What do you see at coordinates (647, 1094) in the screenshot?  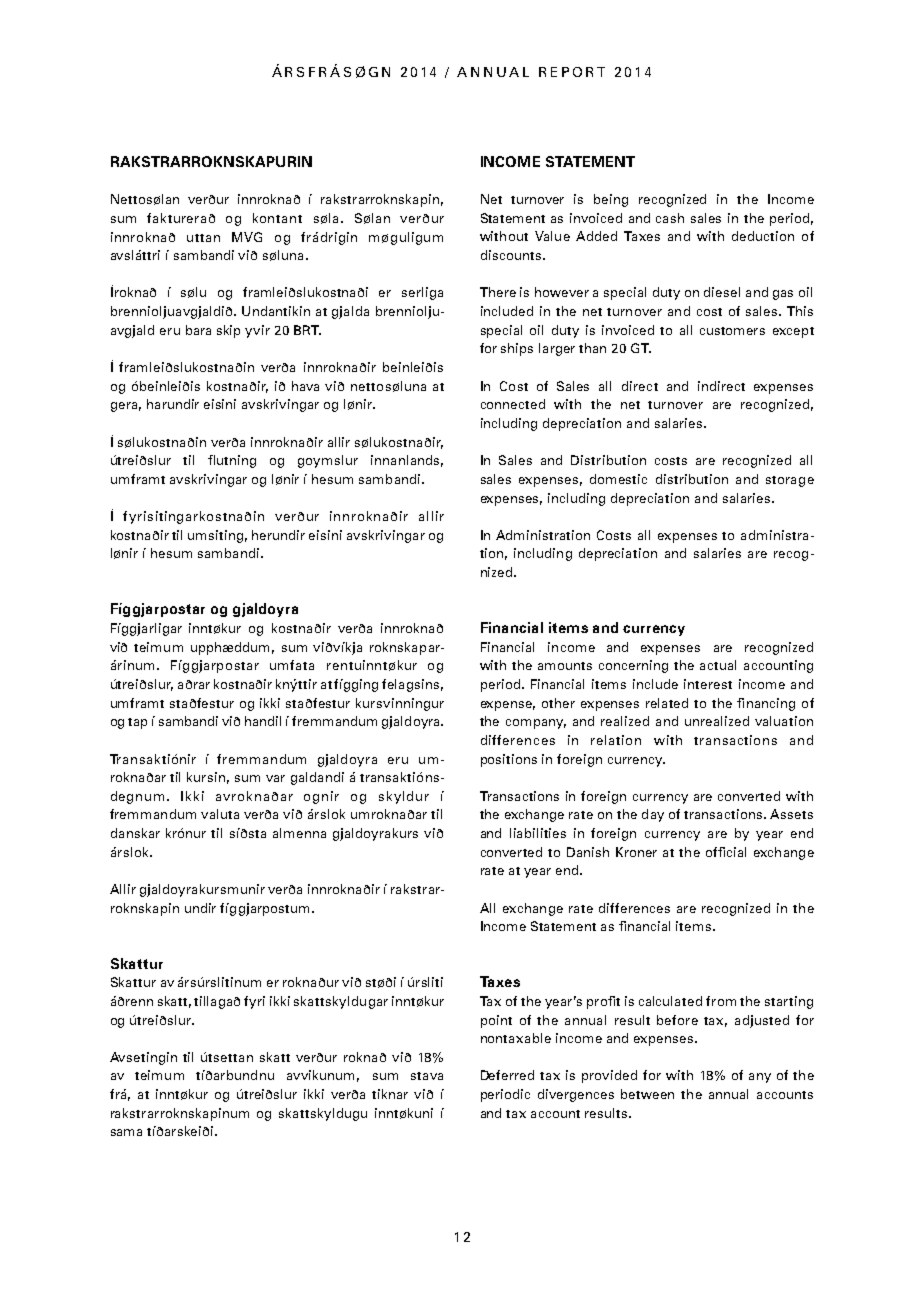 I see `between` at bounding box center [647, 1094].
